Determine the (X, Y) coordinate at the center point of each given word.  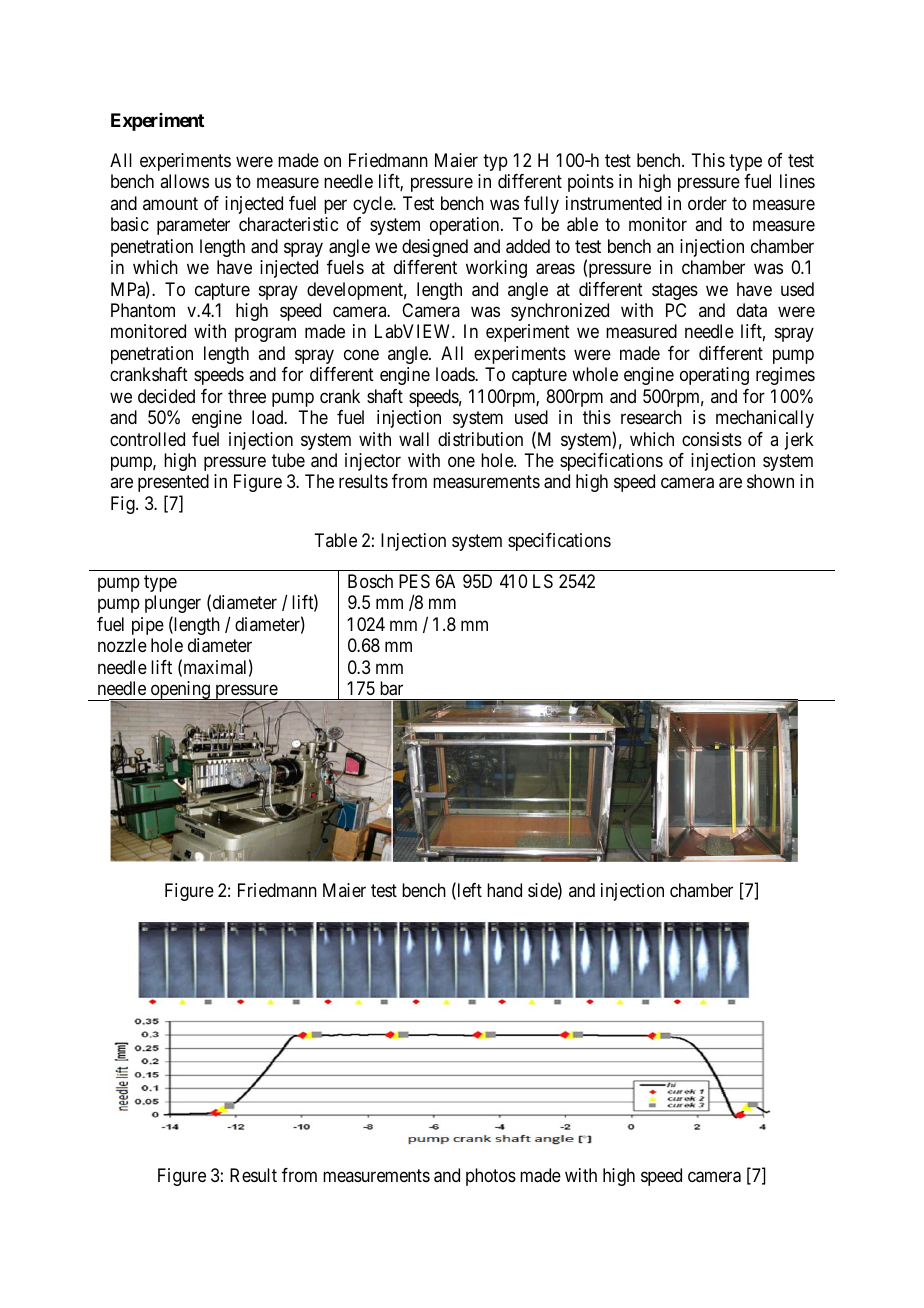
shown (770, 481)
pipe (148, 626)
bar (391, 688)
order (707, 203)
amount (170, 203)
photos (491, 1177)
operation (466, 226)
